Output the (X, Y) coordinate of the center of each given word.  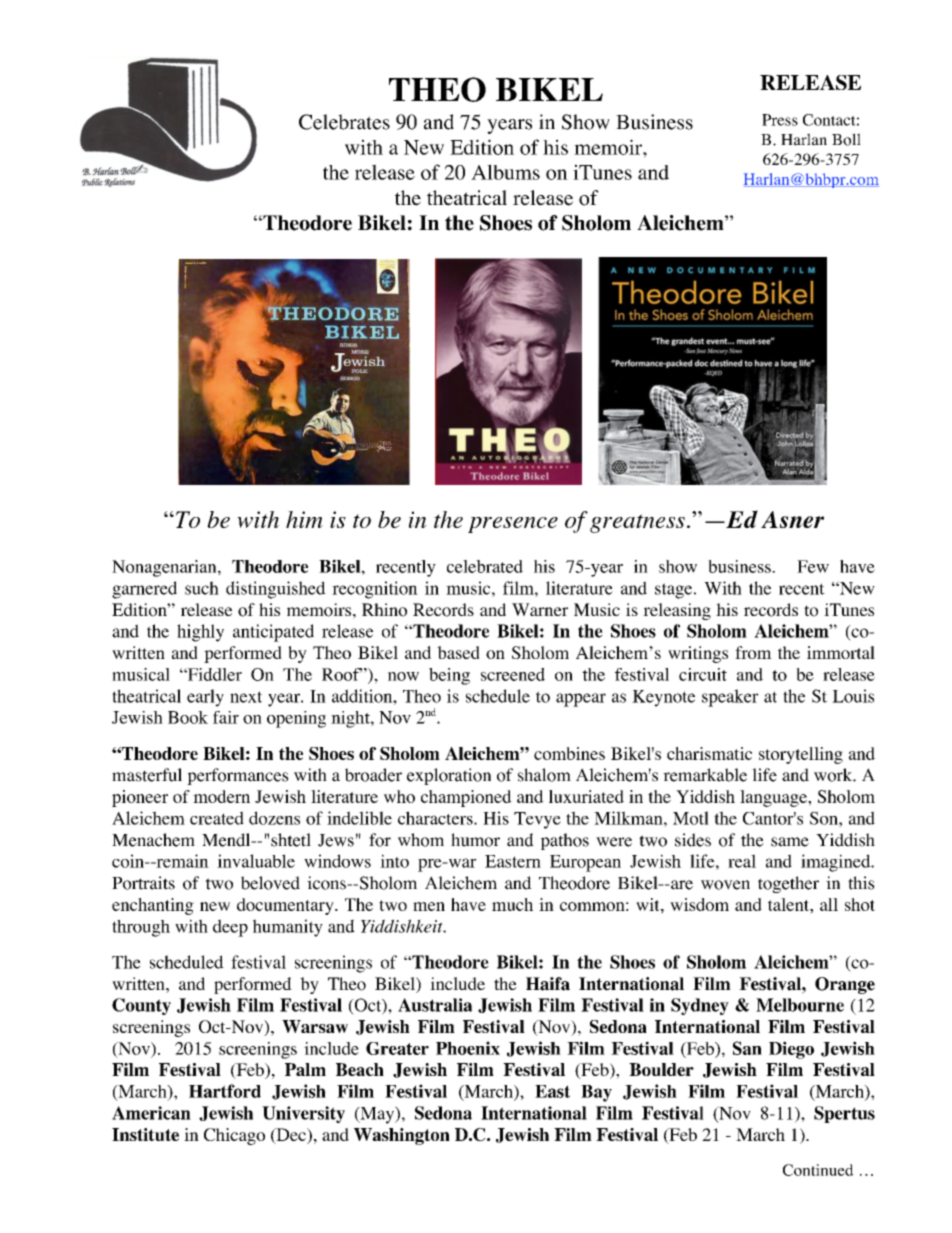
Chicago (234, 1136)
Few (813, 566)
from (753, 652)
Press (780, 120)
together (788, 884)
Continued (818, 1170)
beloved (270, 883)
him (304, 519)
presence (513, 525)
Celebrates (344, 122)
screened (513, 674)
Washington (402, 1136)
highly (200, 633)
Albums (505, 172)
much (512, 904)
